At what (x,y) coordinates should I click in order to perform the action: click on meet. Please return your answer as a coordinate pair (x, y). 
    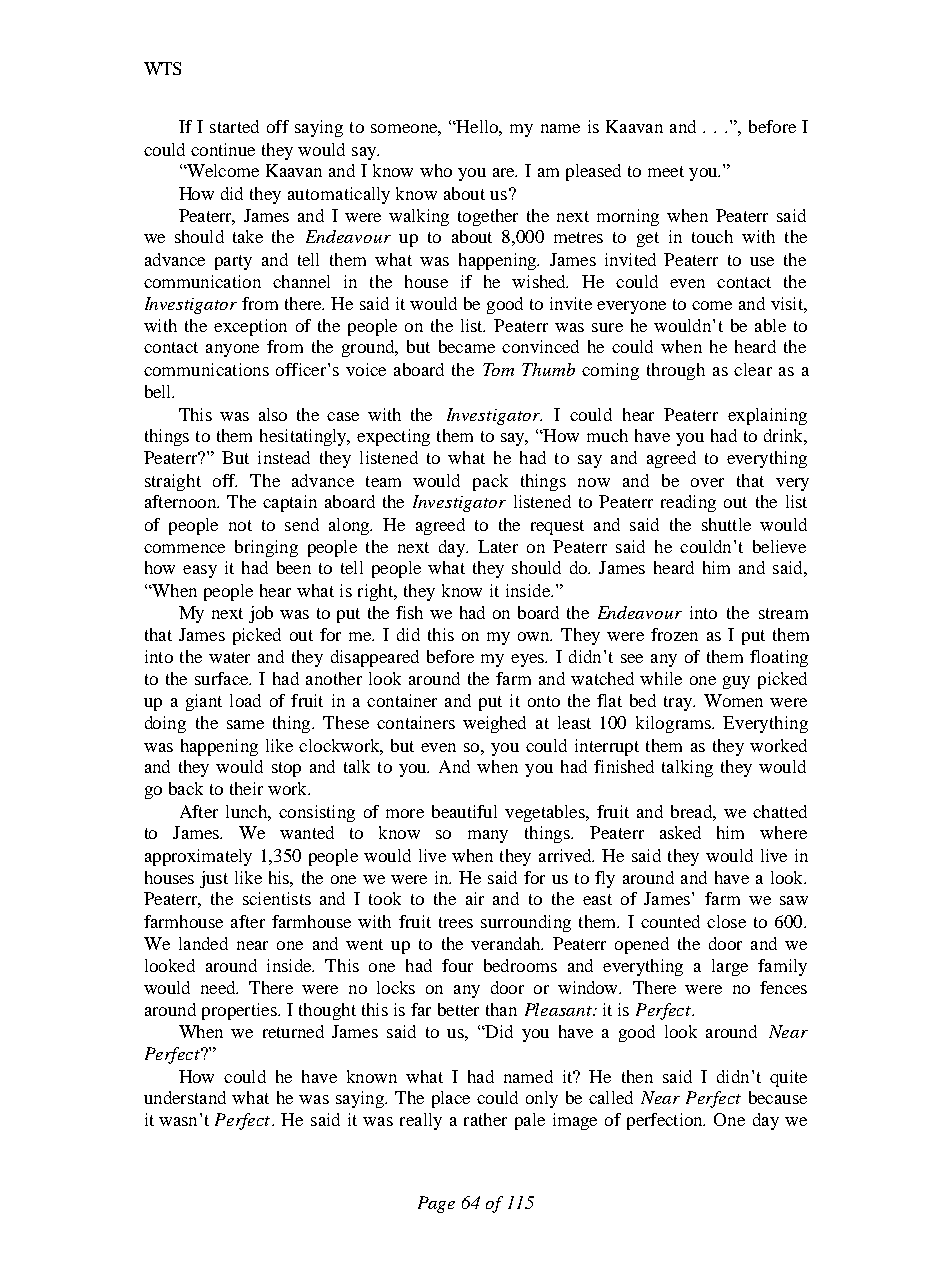
    Looking at the image, I should click on (666, 171).
